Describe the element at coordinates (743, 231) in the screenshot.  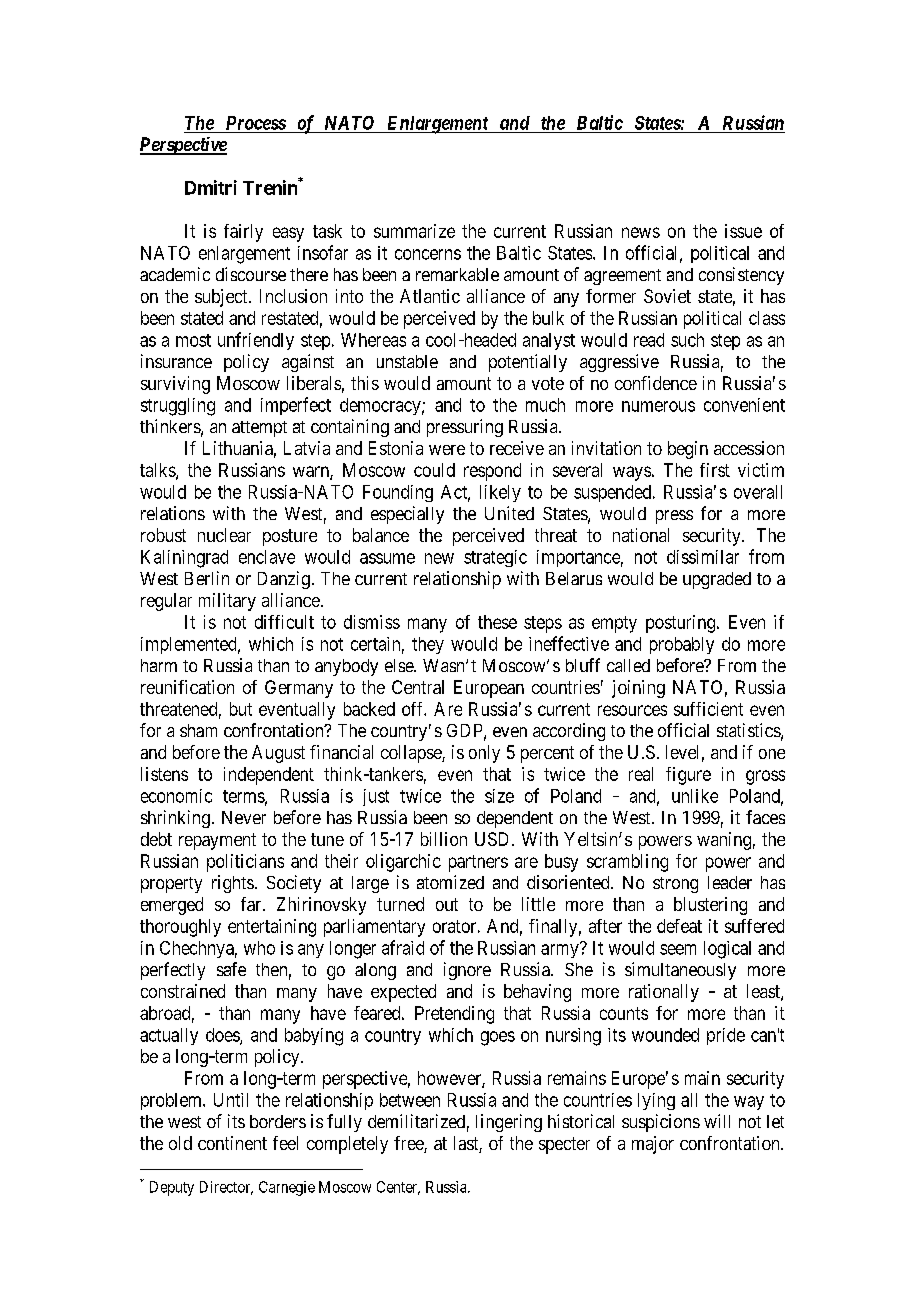
I see `issue` at that location.
